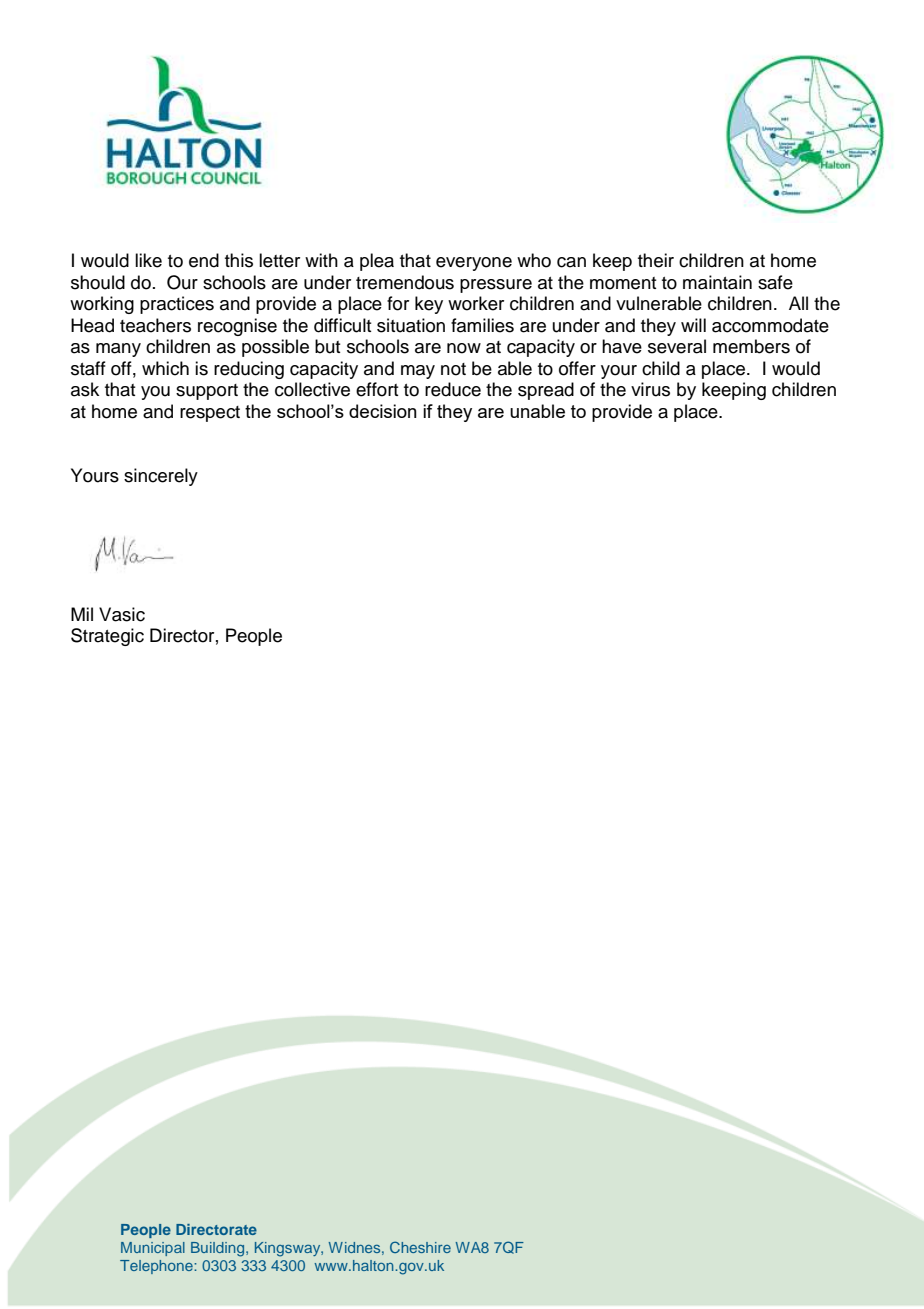 Image resolution: width=924 pixels, height=1309 pixels. Describe the element at coordinates (153, 1249) in the document. I see `Municipal` at that location.
